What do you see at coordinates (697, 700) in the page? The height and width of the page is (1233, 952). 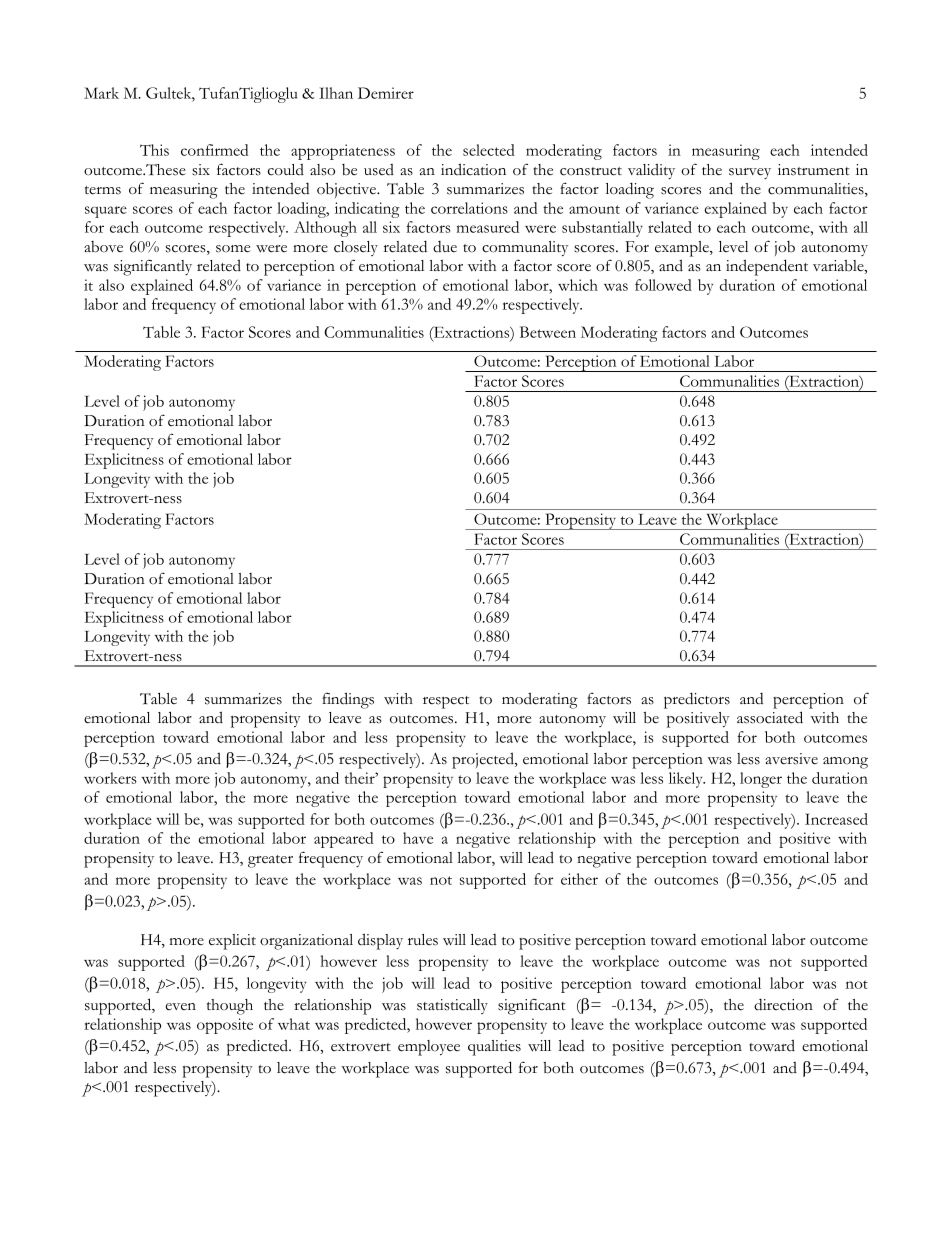 I see `predictors` at bounding box center [697, 700].
